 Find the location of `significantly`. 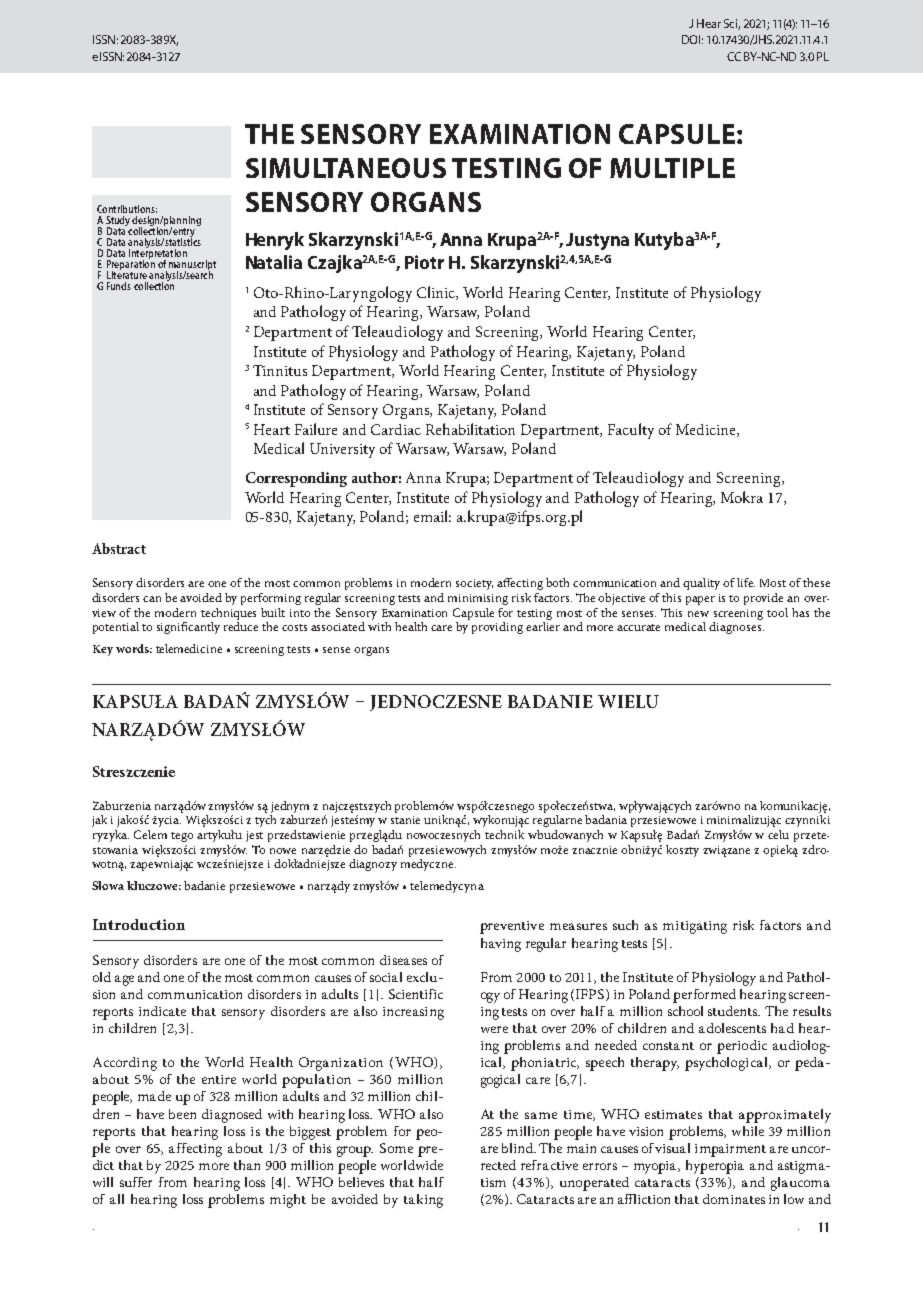

significantly is located at coordinates (188, 628).
